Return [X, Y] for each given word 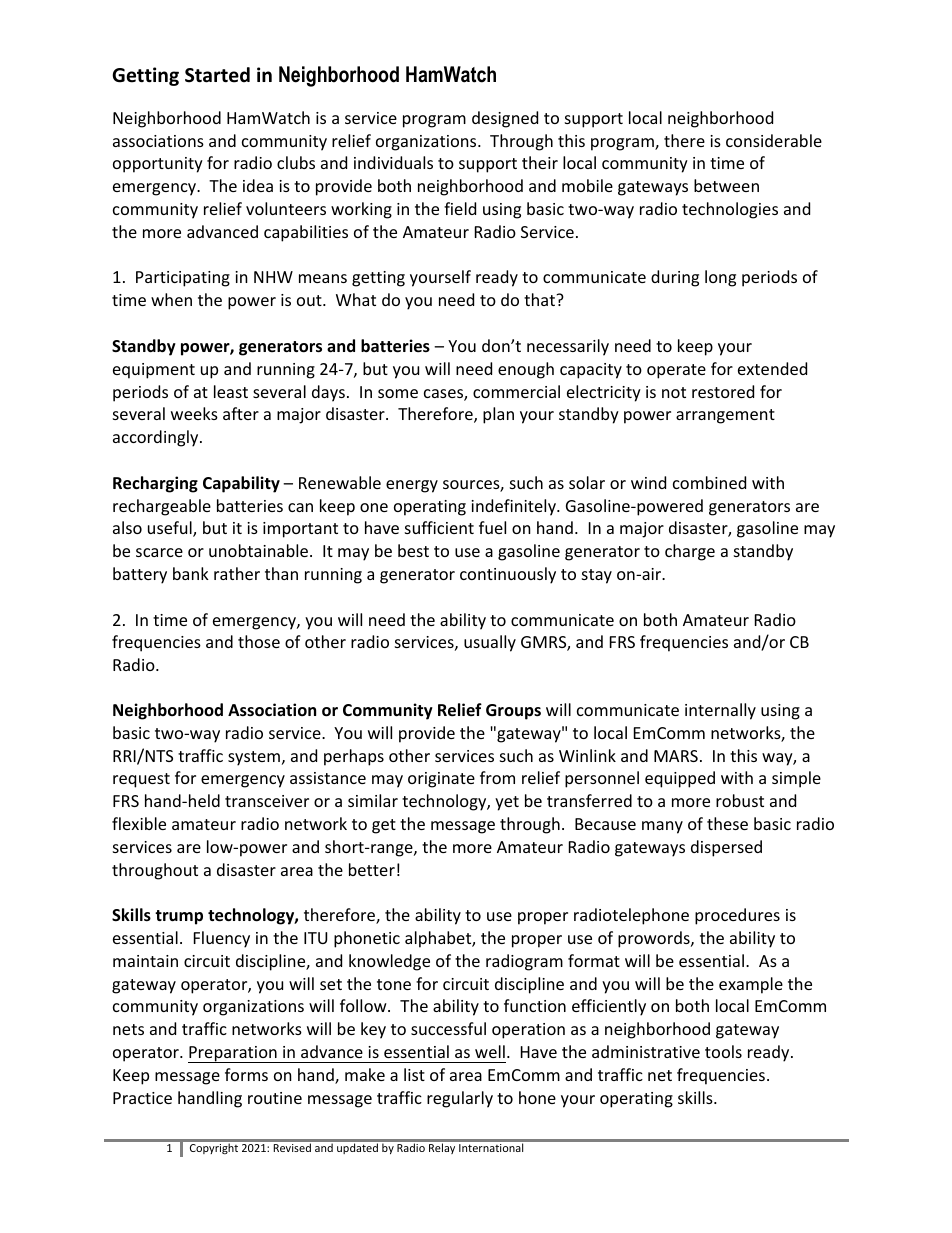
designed [505, 119]
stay [597, 576]
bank [191, 573]
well [490, 1051]
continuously [508, 575]
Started [217, 75]
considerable [774, 140]
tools [723, 1051]
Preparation [233, 1054]
